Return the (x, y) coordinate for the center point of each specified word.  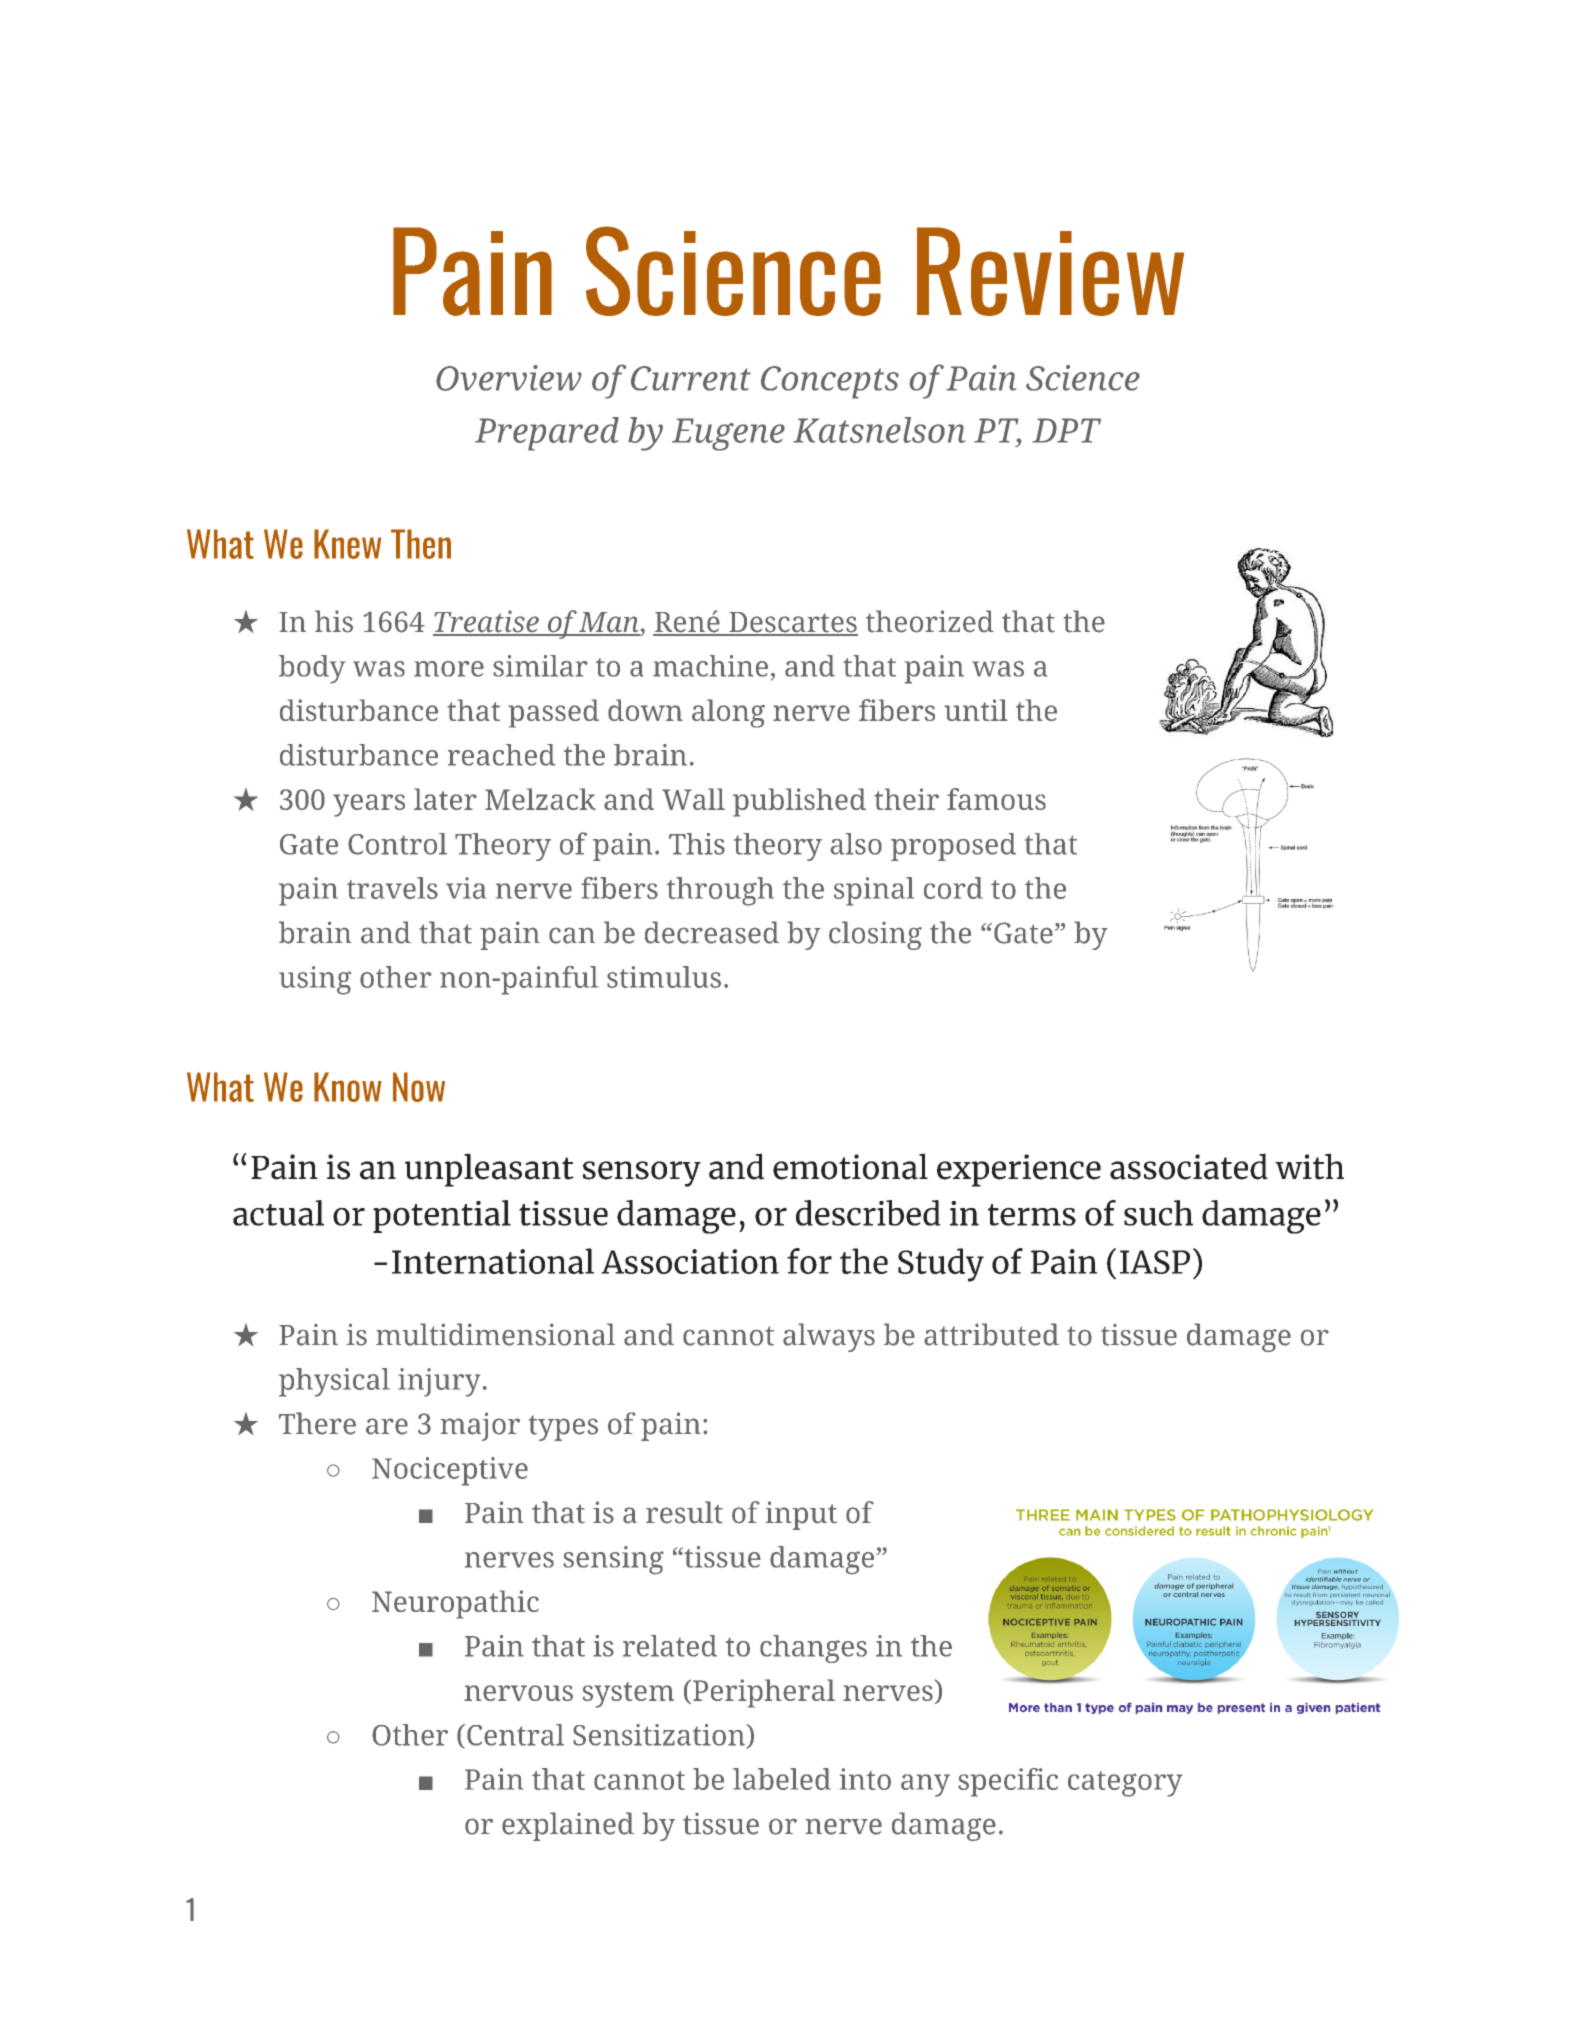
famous (996, 799)
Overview (509, 378)
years (369, 805)
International (493, 1261)
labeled (782, 1779)
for (809, 1261)
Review (1050, 271)
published (799, 802)
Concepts (830, 382)
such (1158, 1213)
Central (515, 1735)
